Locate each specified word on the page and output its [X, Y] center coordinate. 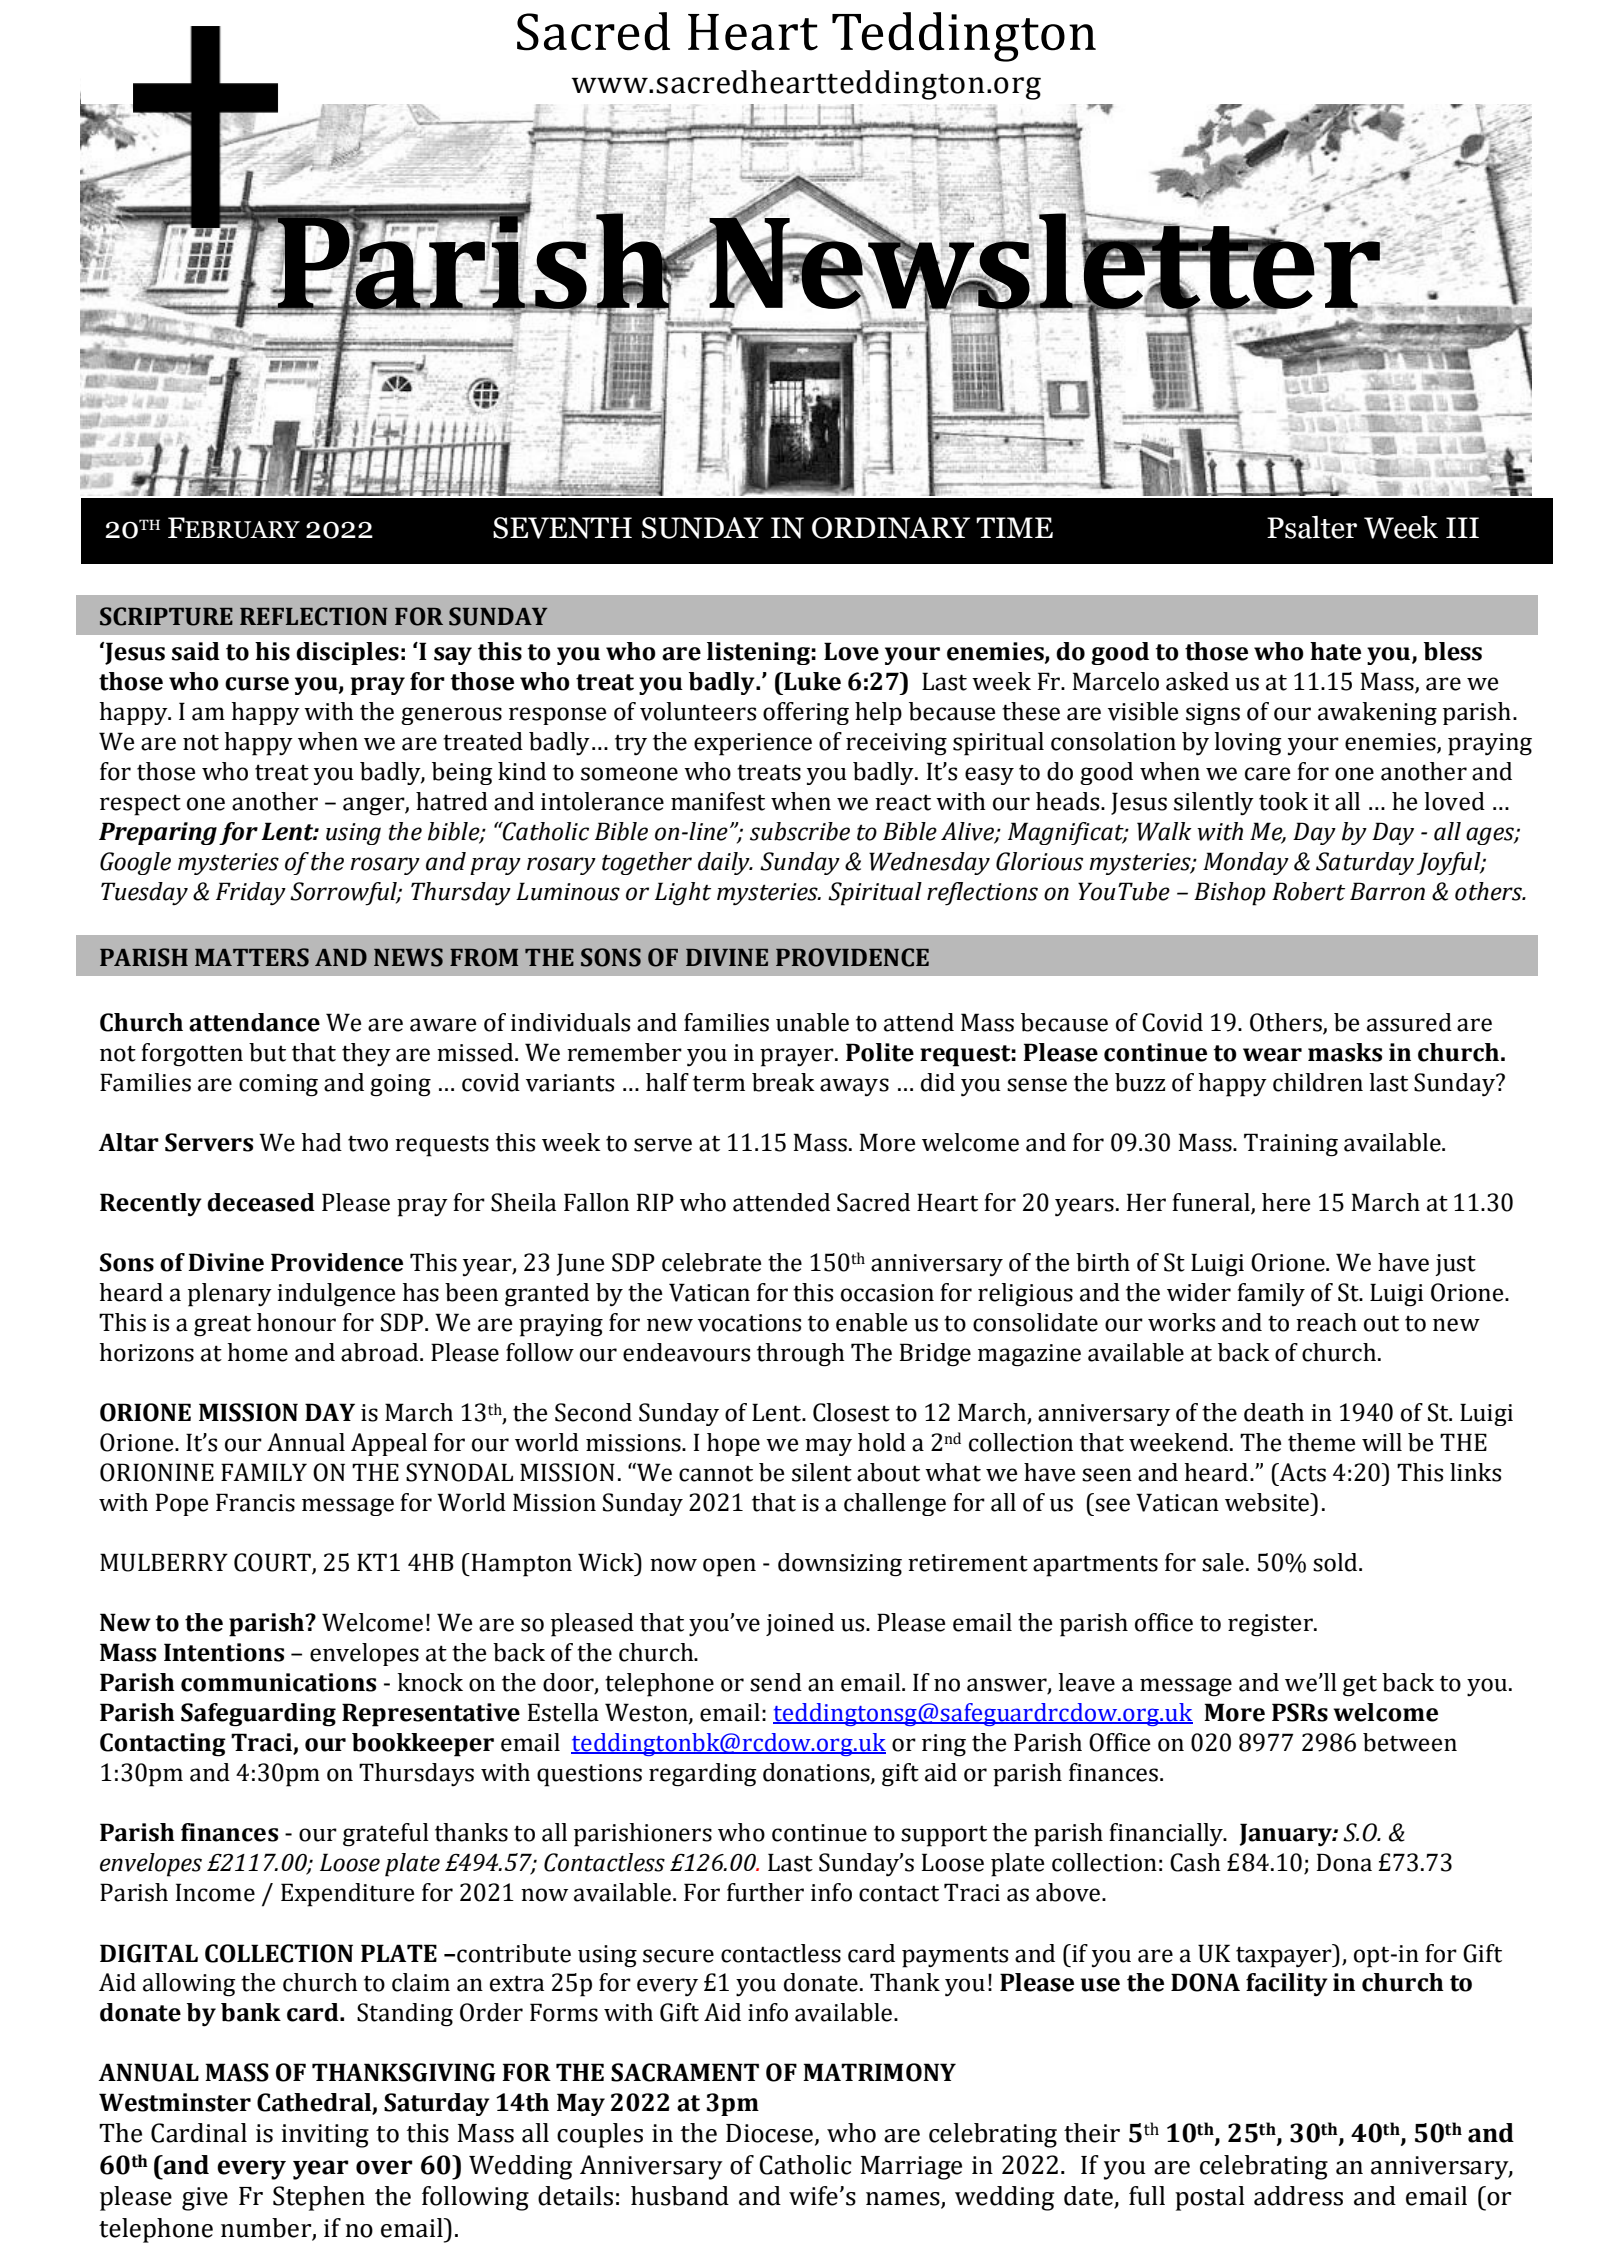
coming [278, 1085]
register [1271, 1625]
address [1298, 2196]
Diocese [769, 2133]
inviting [325, 2136]
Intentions [224, 1652]
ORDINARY [891, 528]
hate [1335, 651]
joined [800, 1624]
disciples [347, 653]
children [1318, 1082]
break [783, 1082]
